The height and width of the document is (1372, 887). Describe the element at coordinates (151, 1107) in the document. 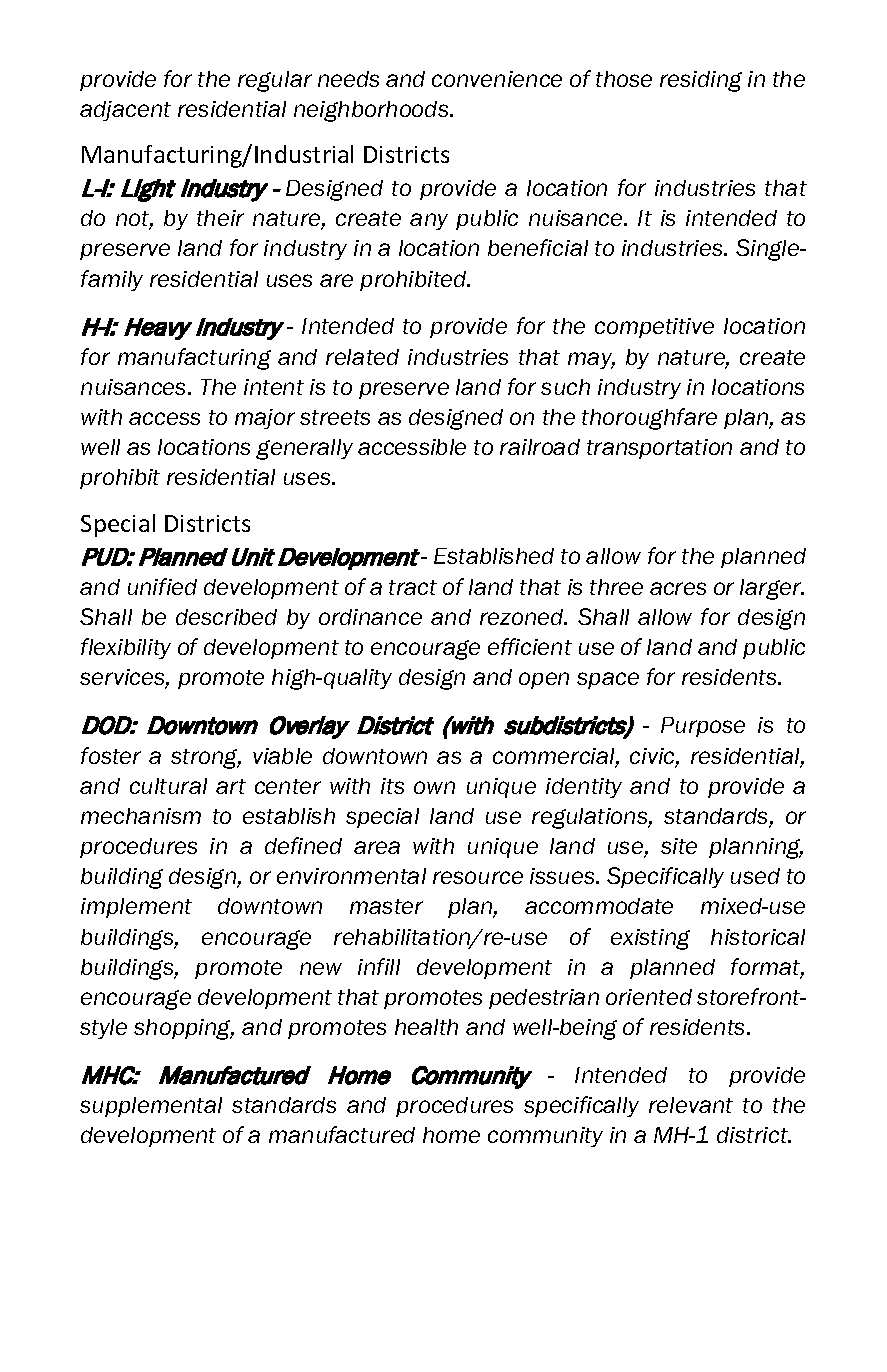

I see `supplemental` at that location.
